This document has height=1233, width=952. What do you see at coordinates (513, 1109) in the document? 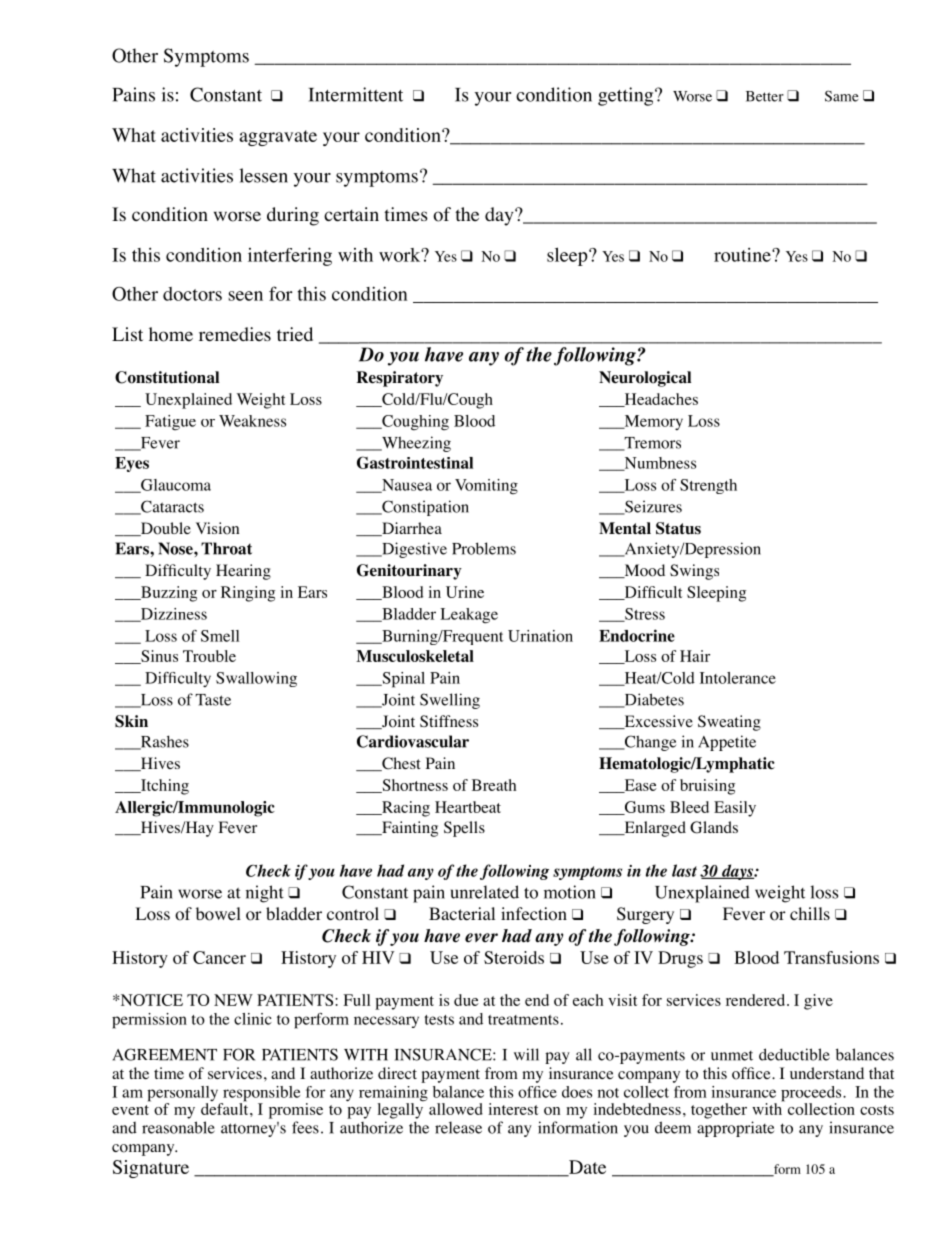
I see `interest` at bounding box center [513, 1109].
